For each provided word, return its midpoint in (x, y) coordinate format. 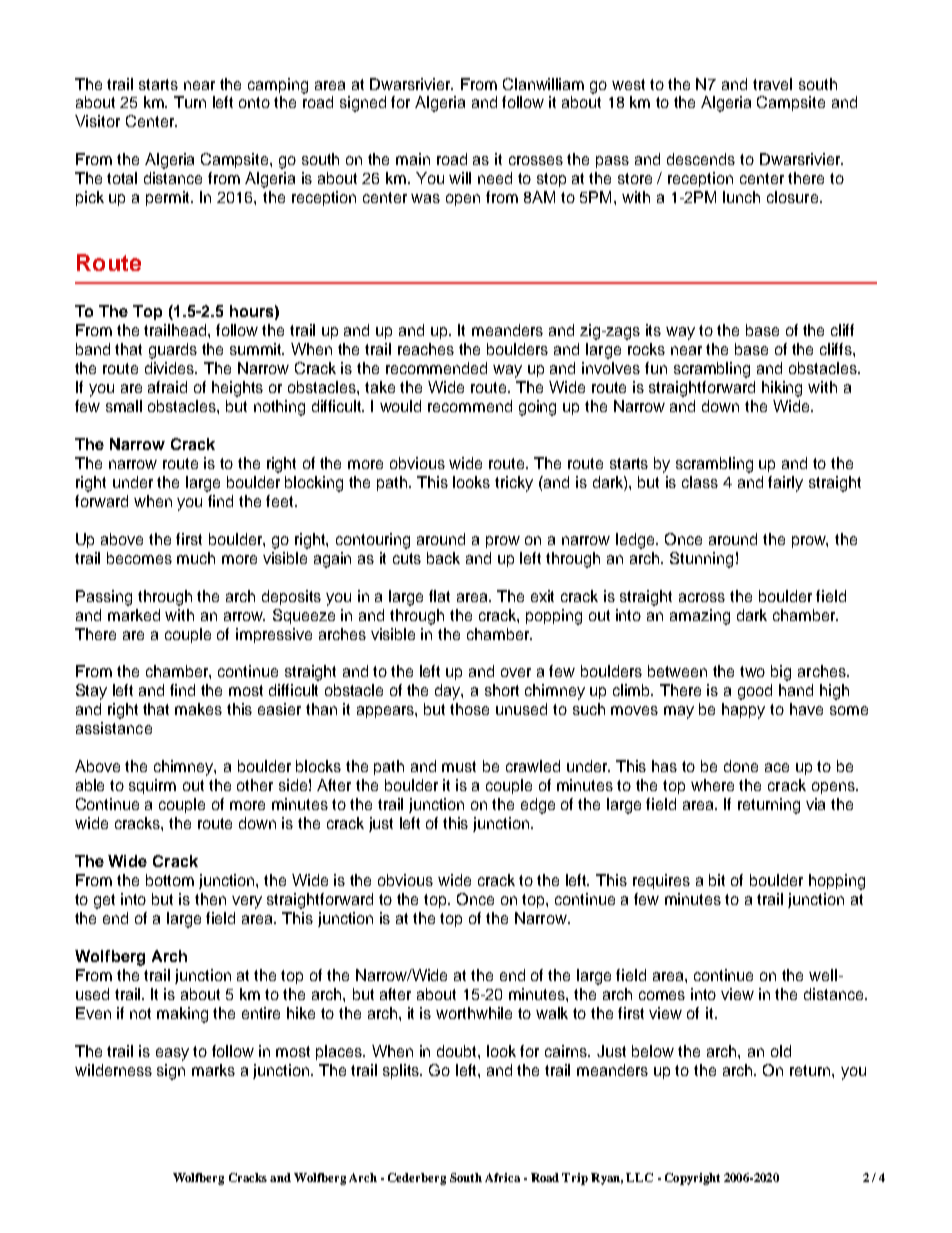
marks (213, 1070)
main (413, 159)
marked (134, 615)
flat (439, 596)
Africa (502, 1177)
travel (772, 84)
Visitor (97, 121)
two (752, 671)
